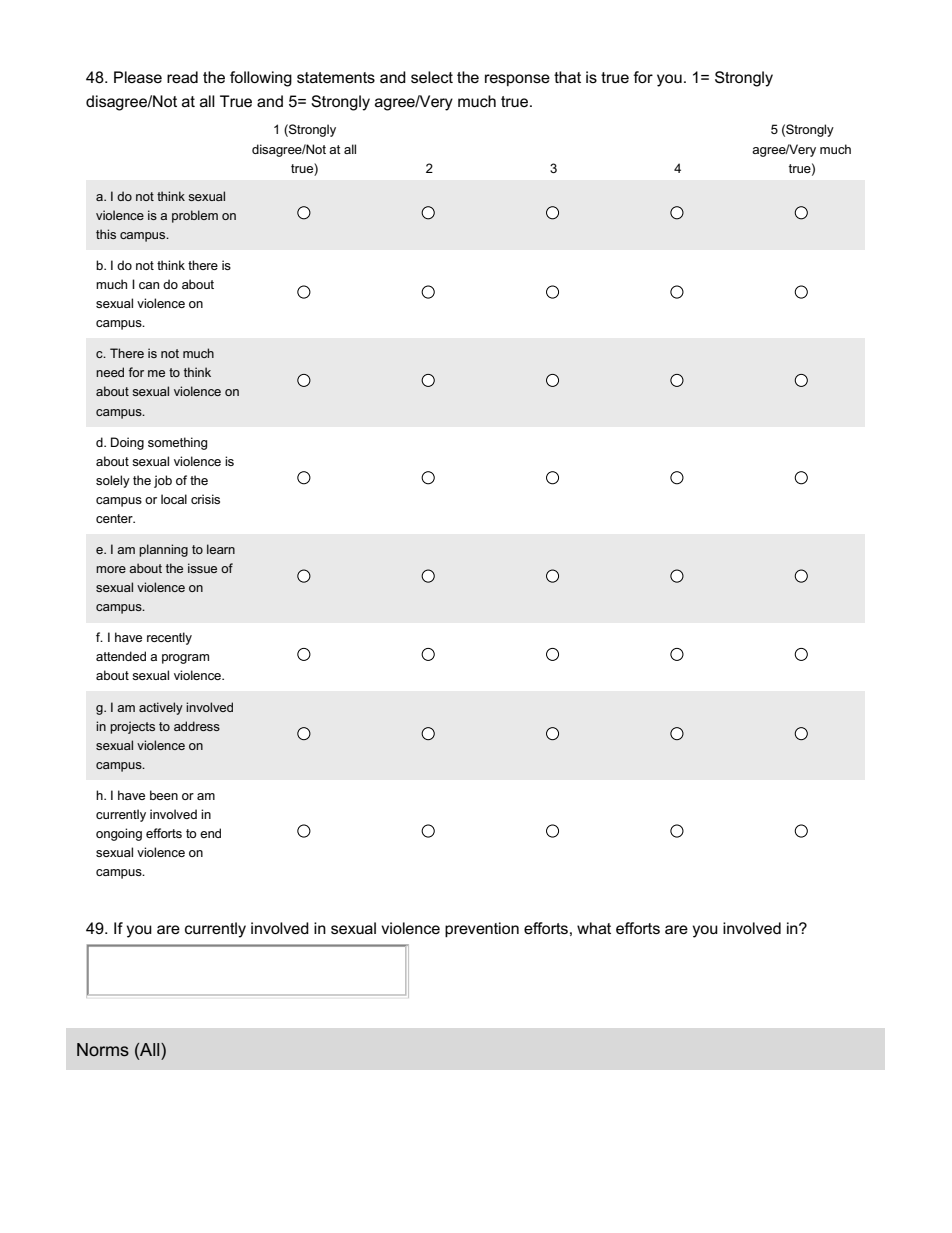 This image has width=952, height=1233. I want to click on that, so click(567, 77).
